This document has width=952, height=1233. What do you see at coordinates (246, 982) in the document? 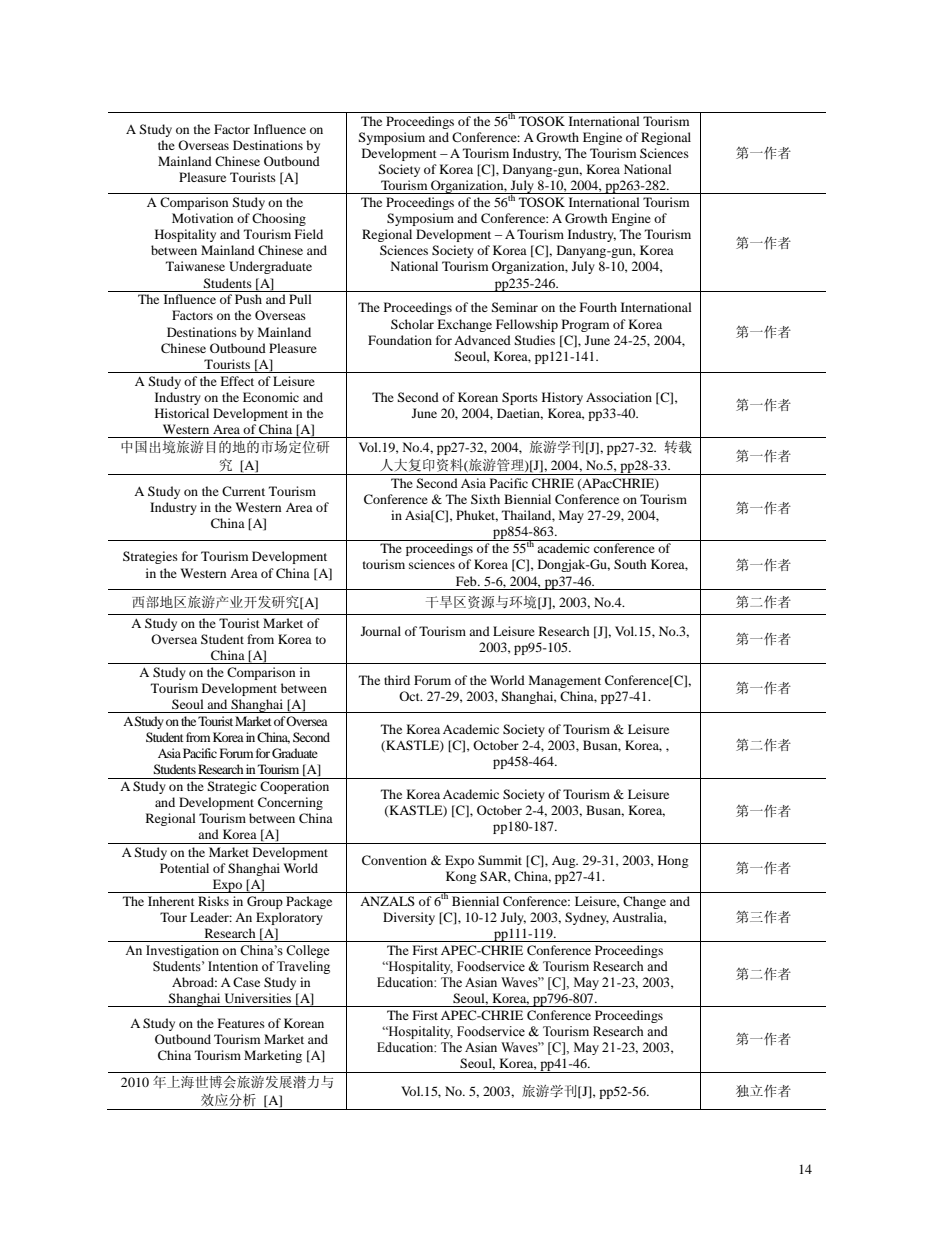
I see `Case` at bounding box center [246, 982].
